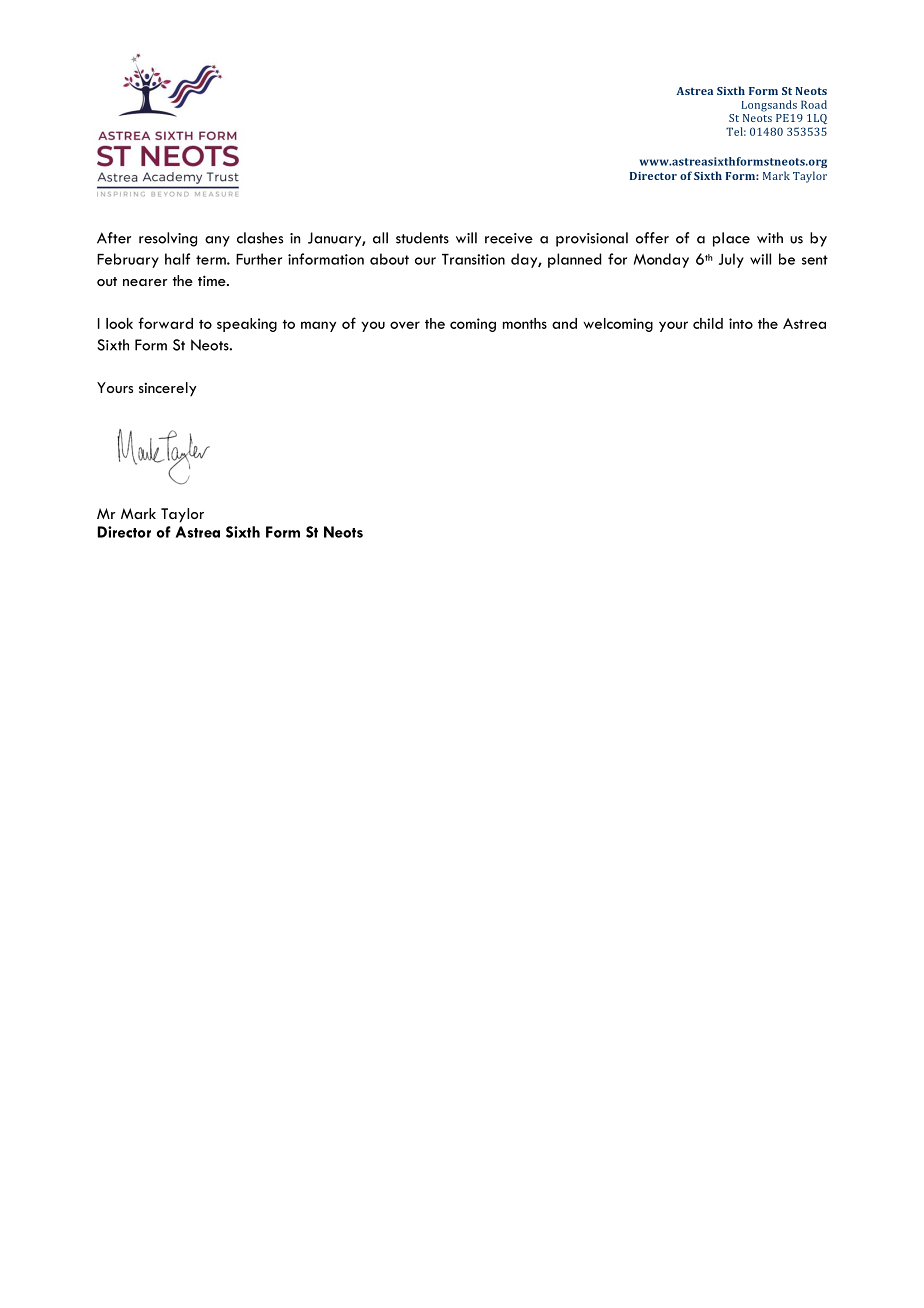  Describe the element at coordinates (770, 237) in the screenshot. I see `with` at that location.
